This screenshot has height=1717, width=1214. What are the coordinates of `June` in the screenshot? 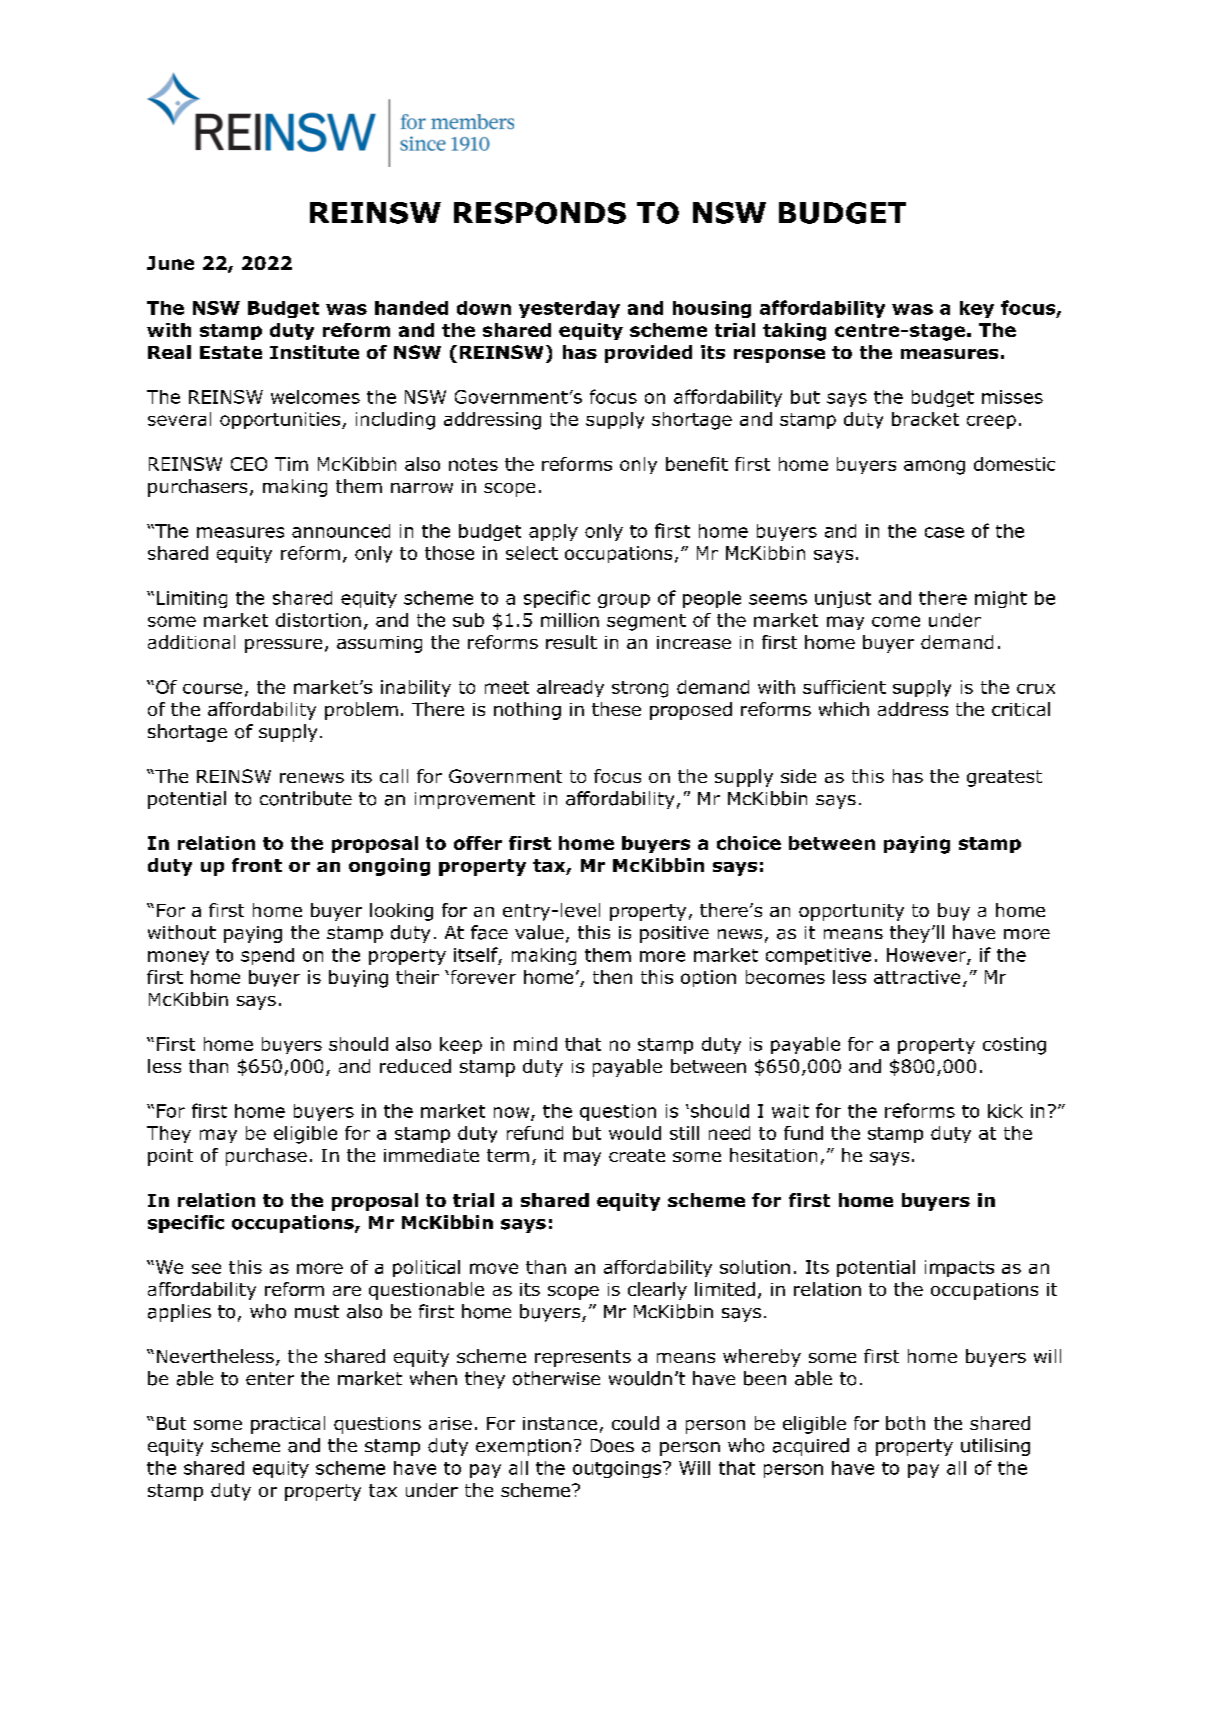 It's located at (170, 263).
